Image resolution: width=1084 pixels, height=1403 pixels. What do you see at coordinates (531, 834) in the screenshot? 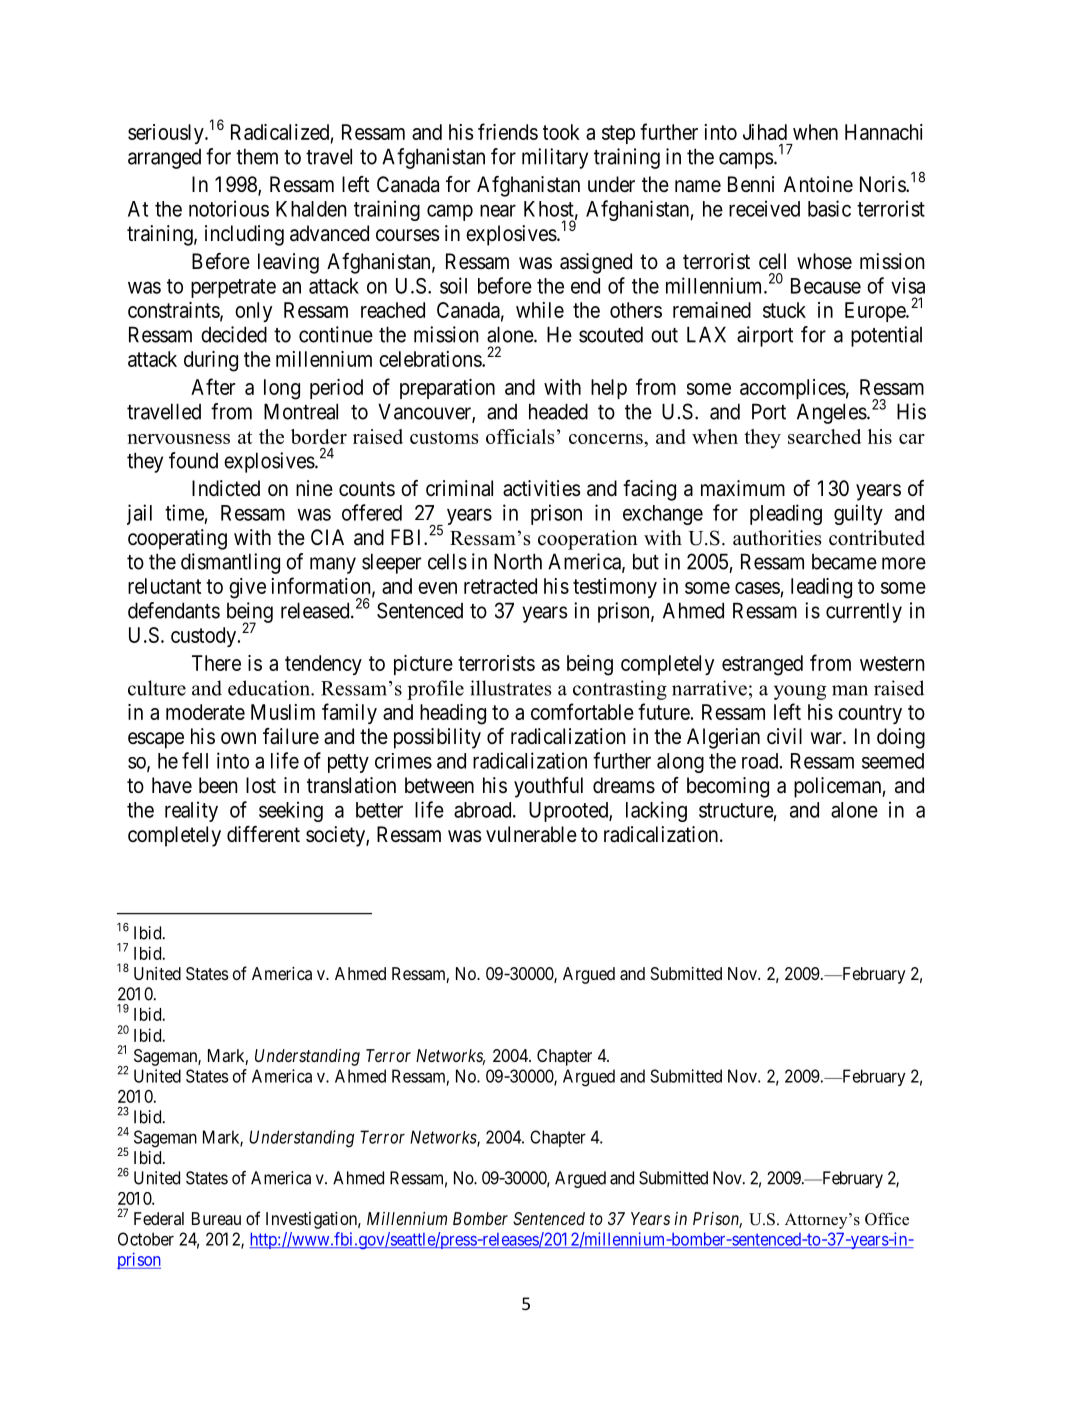
I see `vulnerable` at bounding box center [531, 834].
